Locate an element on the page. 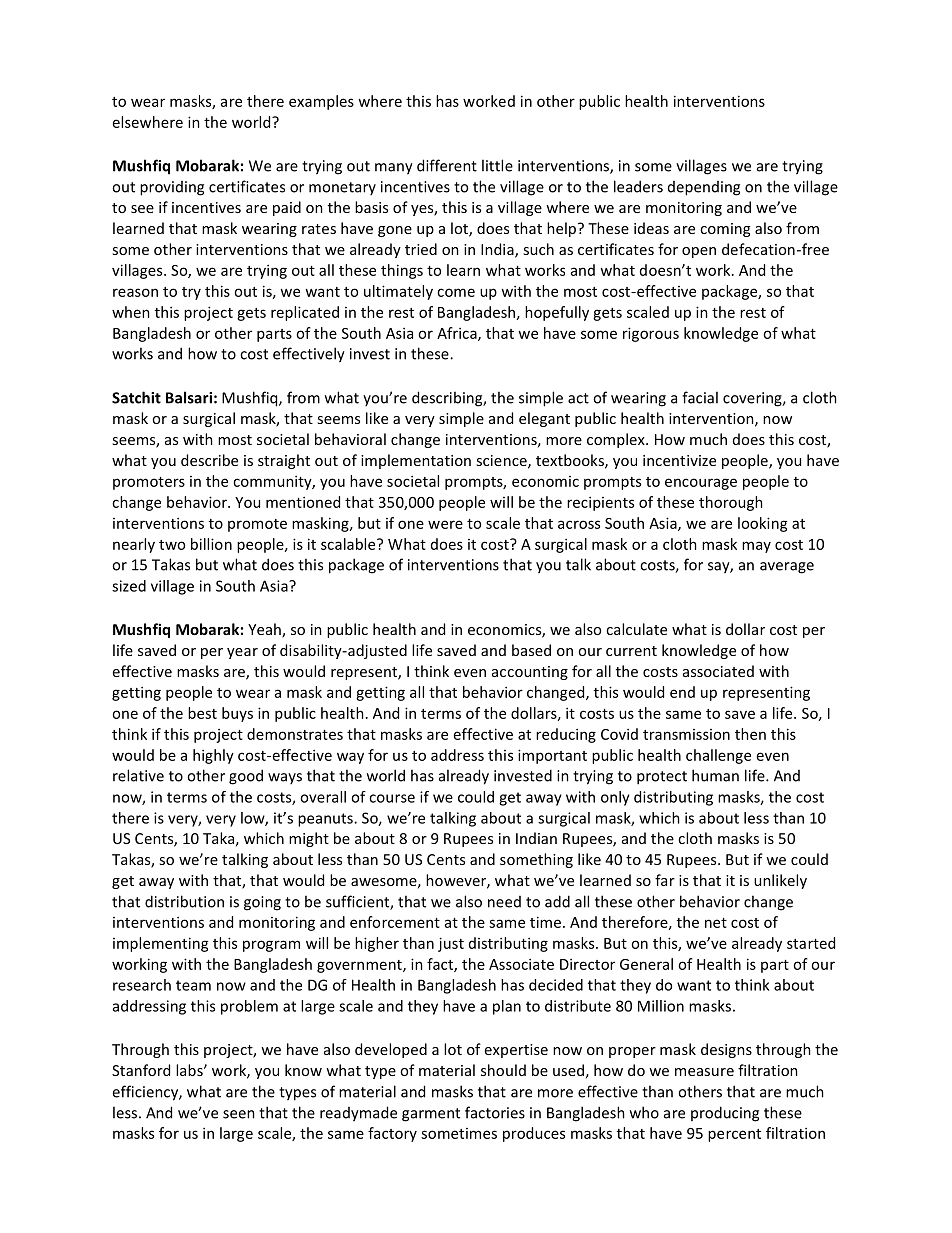 The height and width of the image is (1233, 952). facial is located at coordinates (700, 397).
